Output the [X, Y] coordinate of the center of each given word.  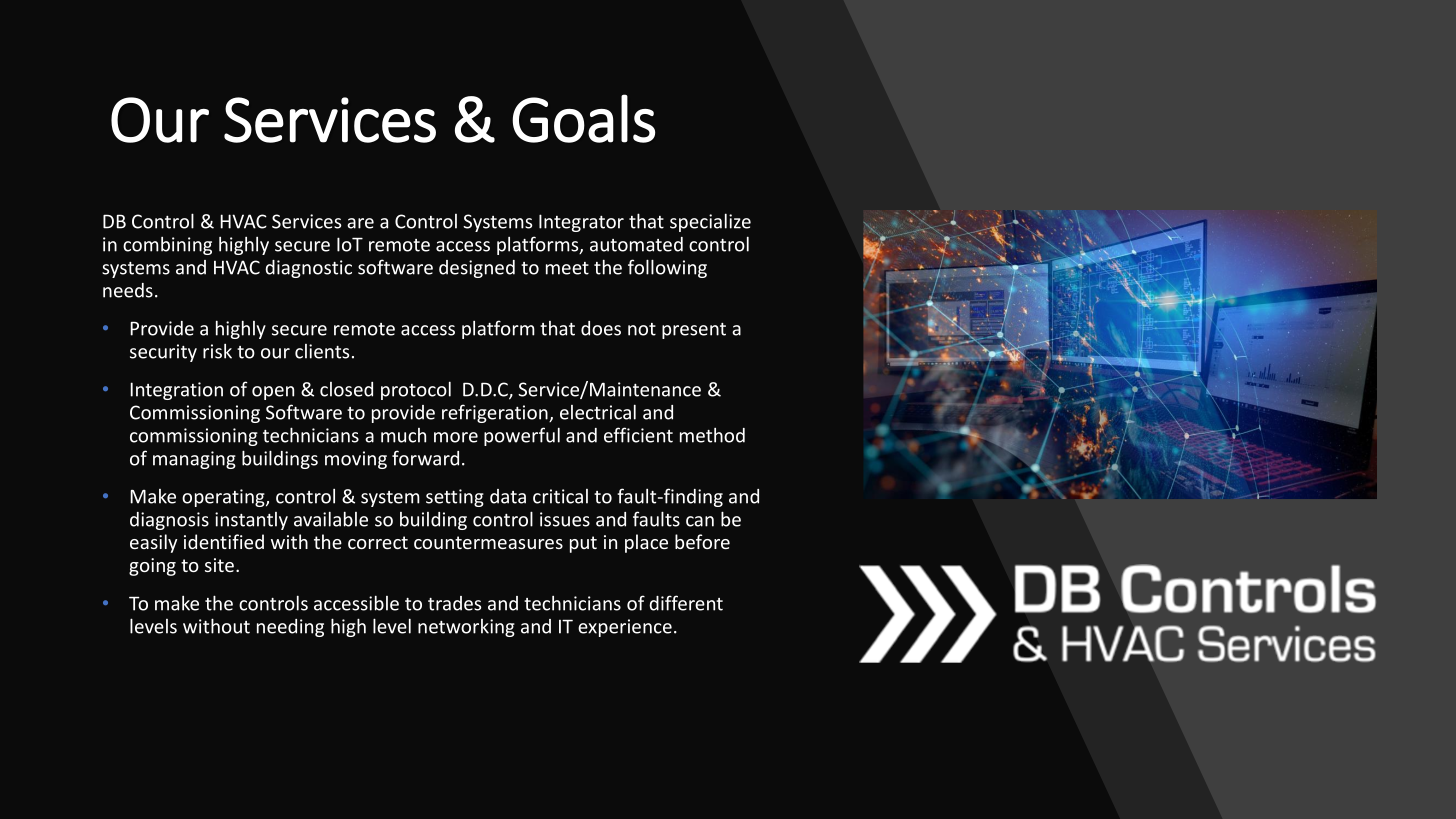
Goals [583, 118]
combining [167, 246]
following [667, 268]
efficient [638, 435]
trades [454, 603]
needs [128, 290]
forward [425, 458]
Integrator [581, 223]
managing [194, 460]
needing [290, 628]
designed [477, 269]
